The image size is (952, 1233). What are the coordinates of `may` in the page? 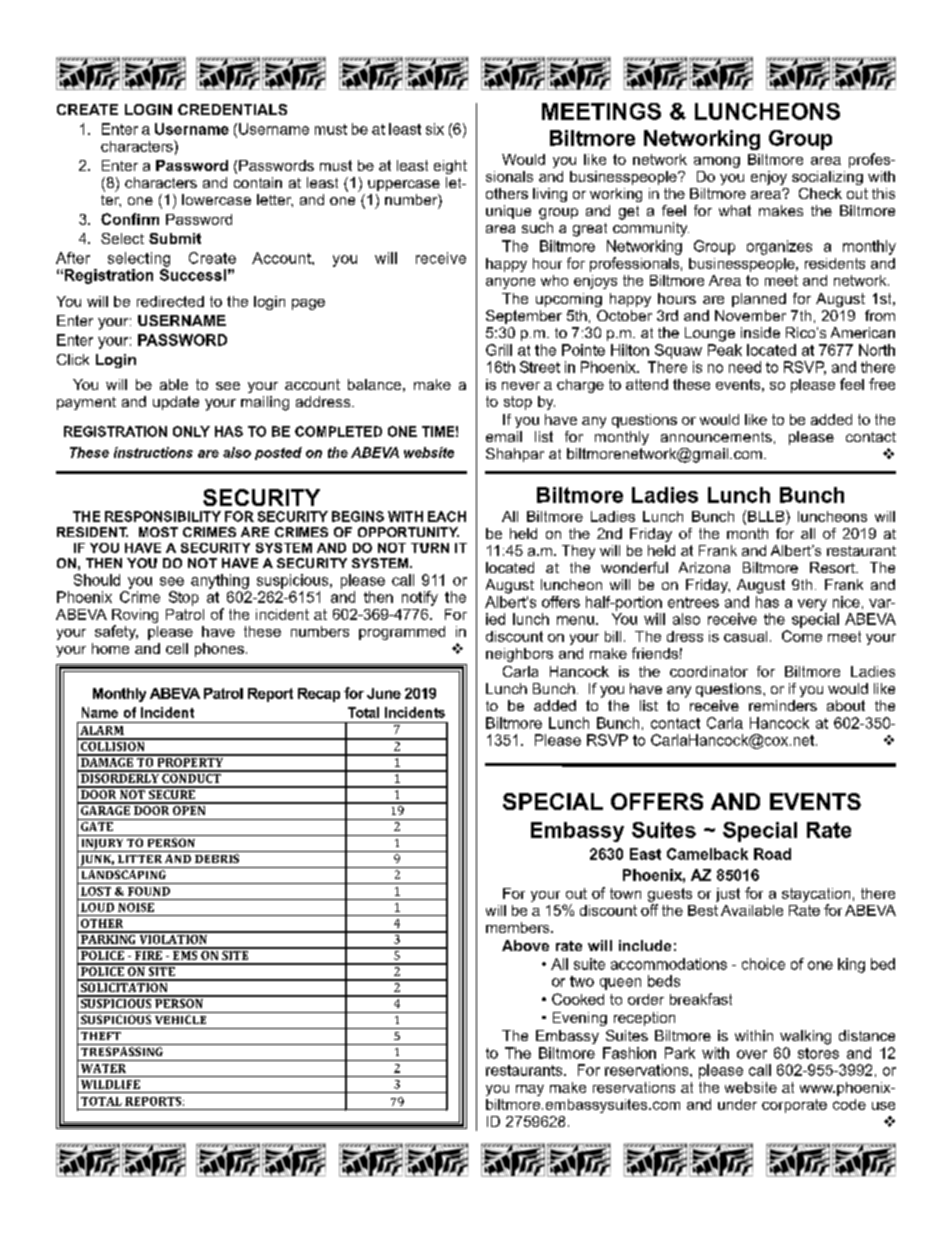 It's located at (530, 1090).
